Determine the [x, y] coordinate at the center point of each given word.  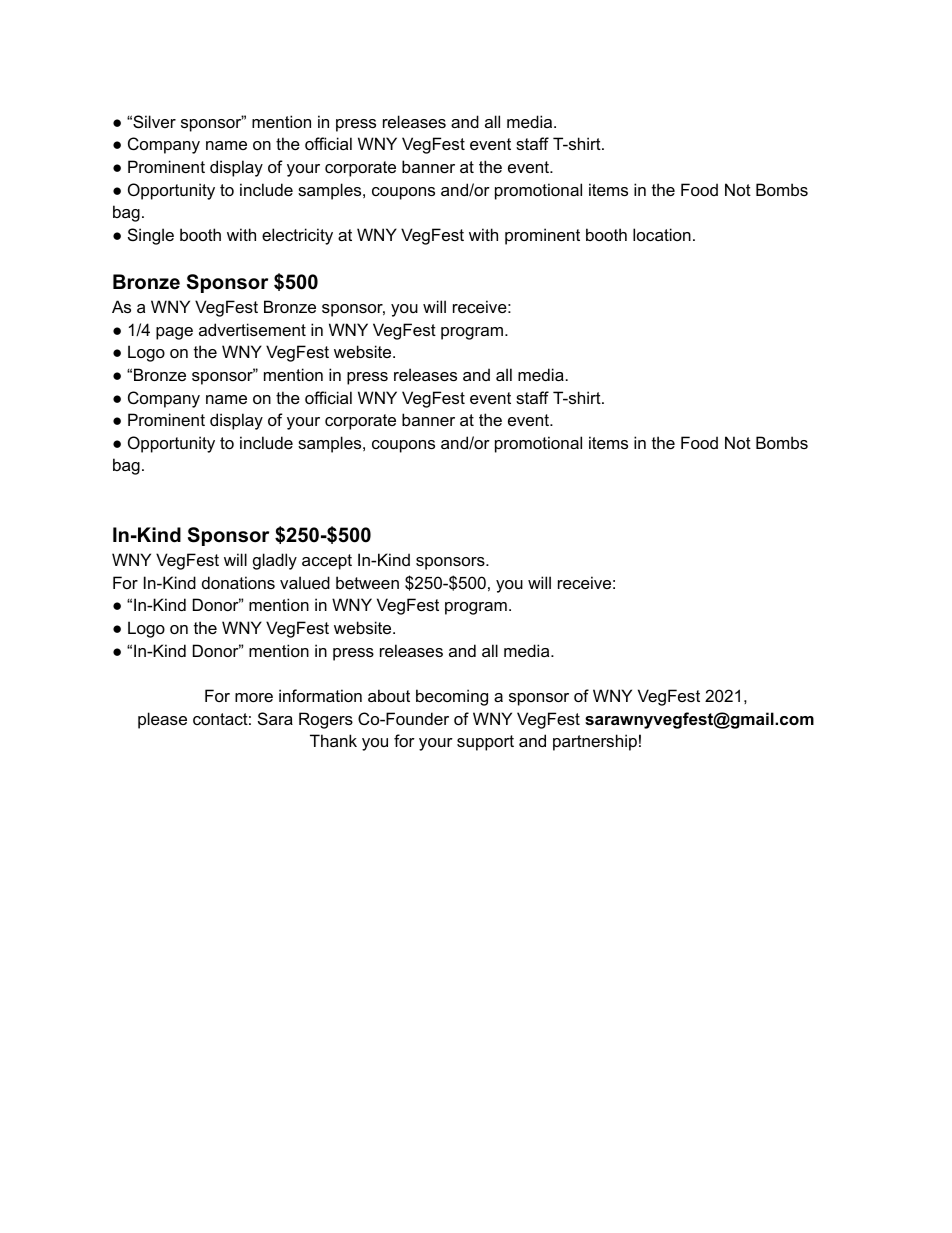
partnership [595, 742]
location [662, 234]
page [174, 333]
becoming [452, 697]
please [162, 720]
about [389, 695]
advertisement [252, 329]
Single [151, 236]
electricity [297, 236]
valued [305, 582]
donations [238, 582]
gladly [275, 561]
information [320, 695]
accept [327, 562]
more [254, 697]
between [367, 582]
